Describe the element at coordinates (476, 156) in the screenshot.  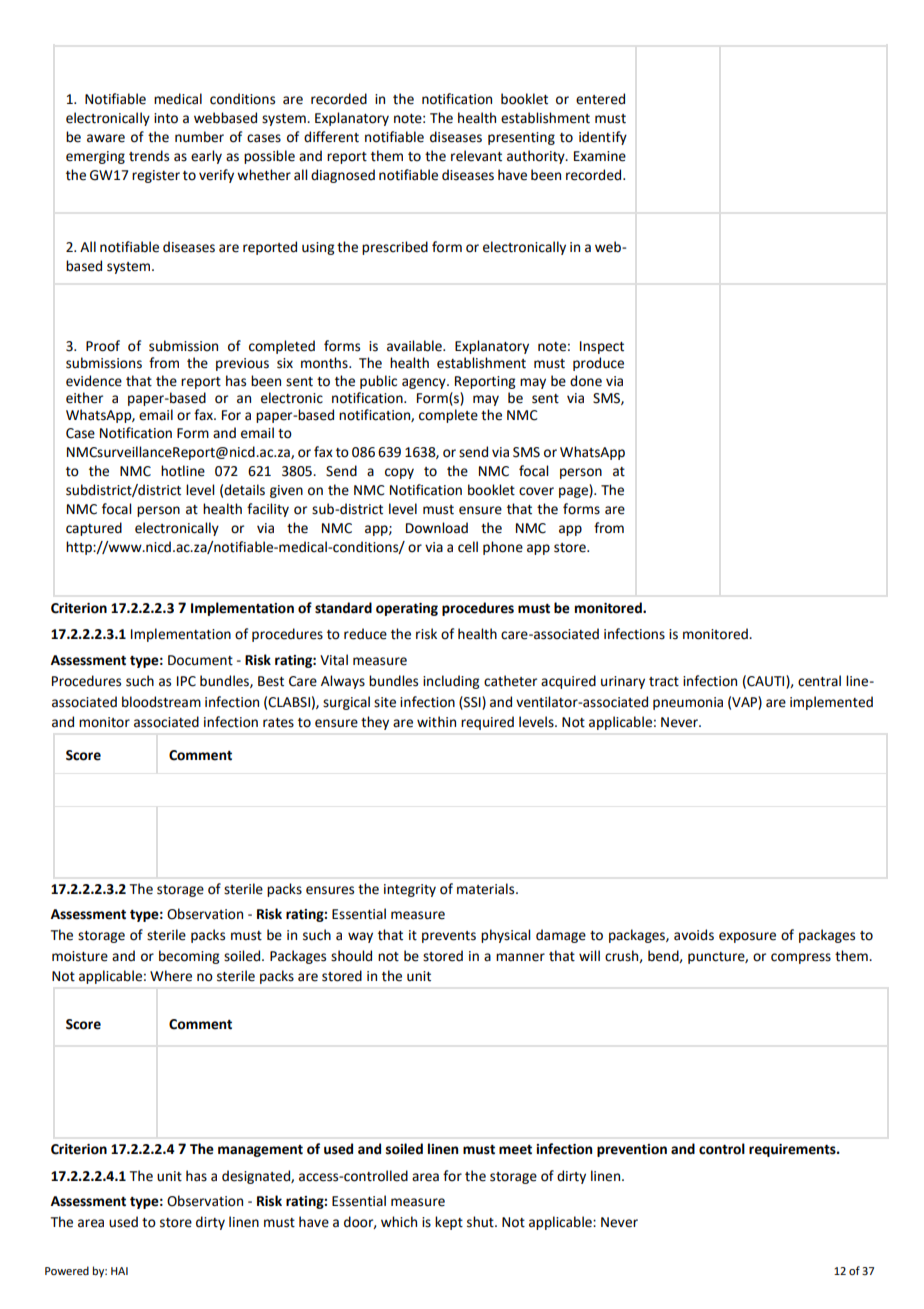
I see `relevant` at that location.
